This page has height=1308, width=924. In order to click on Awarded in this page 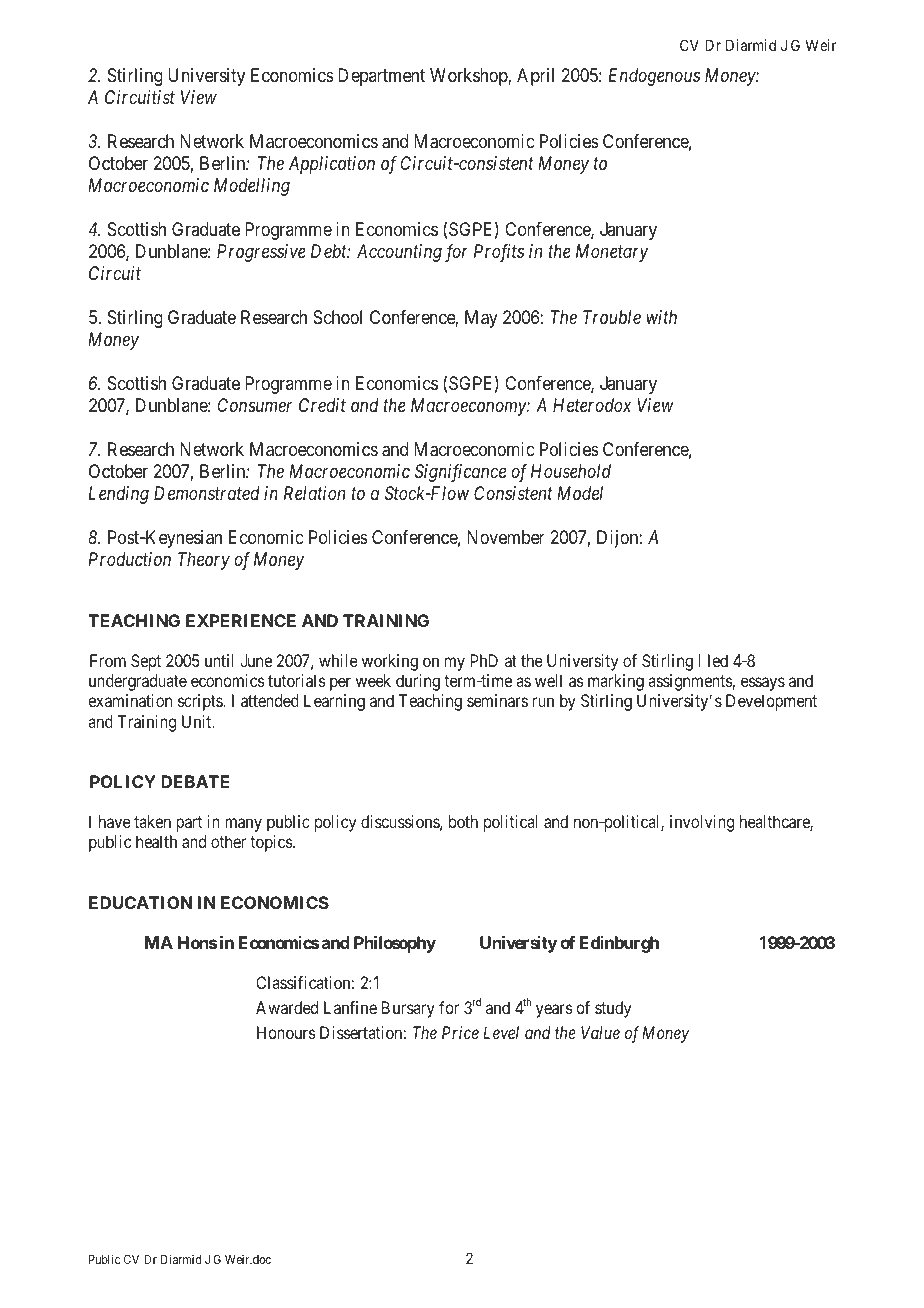, I will do `click(287, 1007)`.
